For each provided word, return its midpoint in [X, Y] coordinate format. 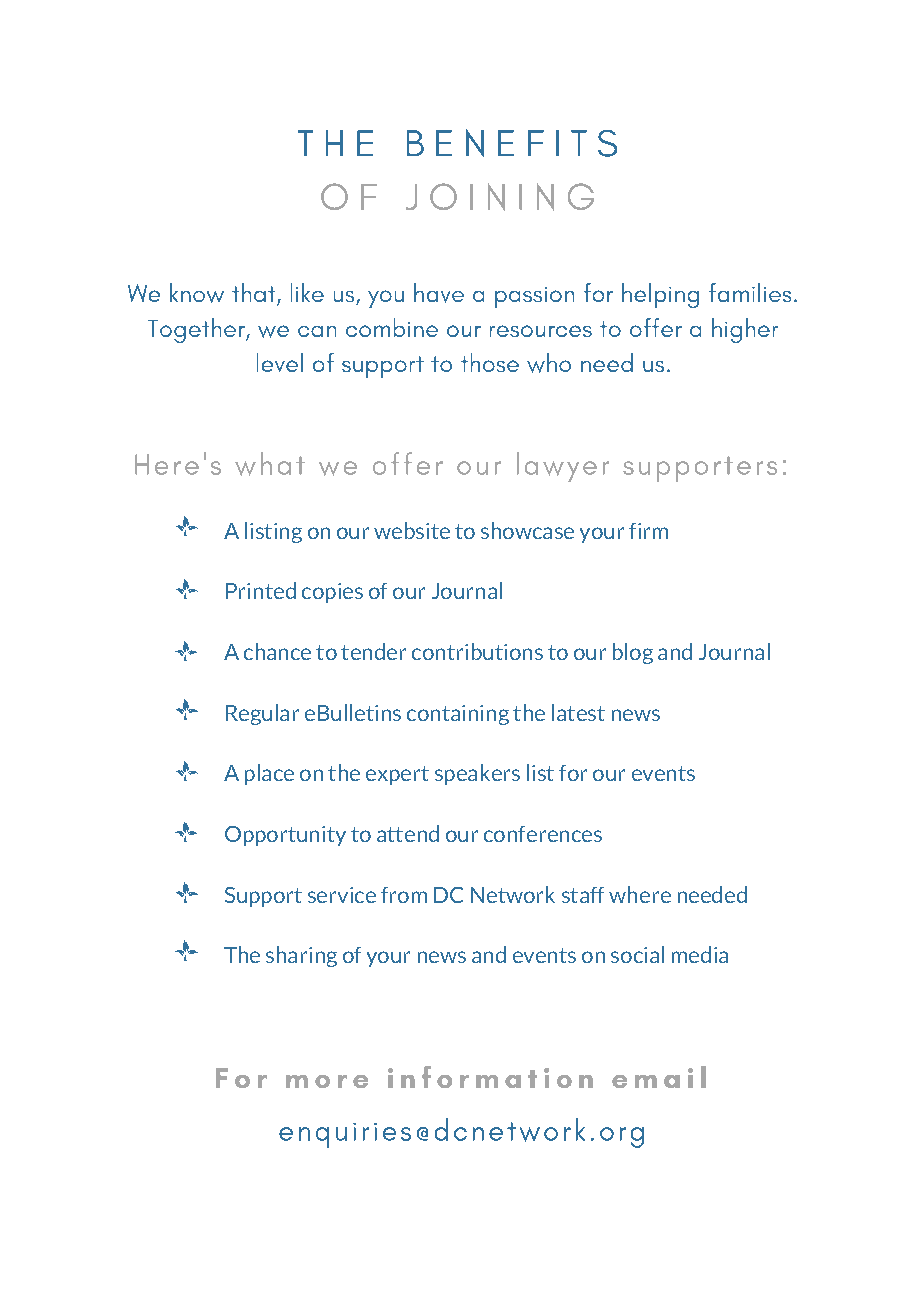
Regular [262, 714]
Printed [261, 590]
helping [660, 295]
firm [648, 531]
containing [458, 715]
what [270, 464]
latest [578, 712]
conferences [543, 834]
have [439, 293]
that [255, 294]
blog [633, 653]
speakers [477, 774]
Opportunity [285, 836]
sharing [301, 956]
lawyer [563, 467]
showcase [527, 530]
